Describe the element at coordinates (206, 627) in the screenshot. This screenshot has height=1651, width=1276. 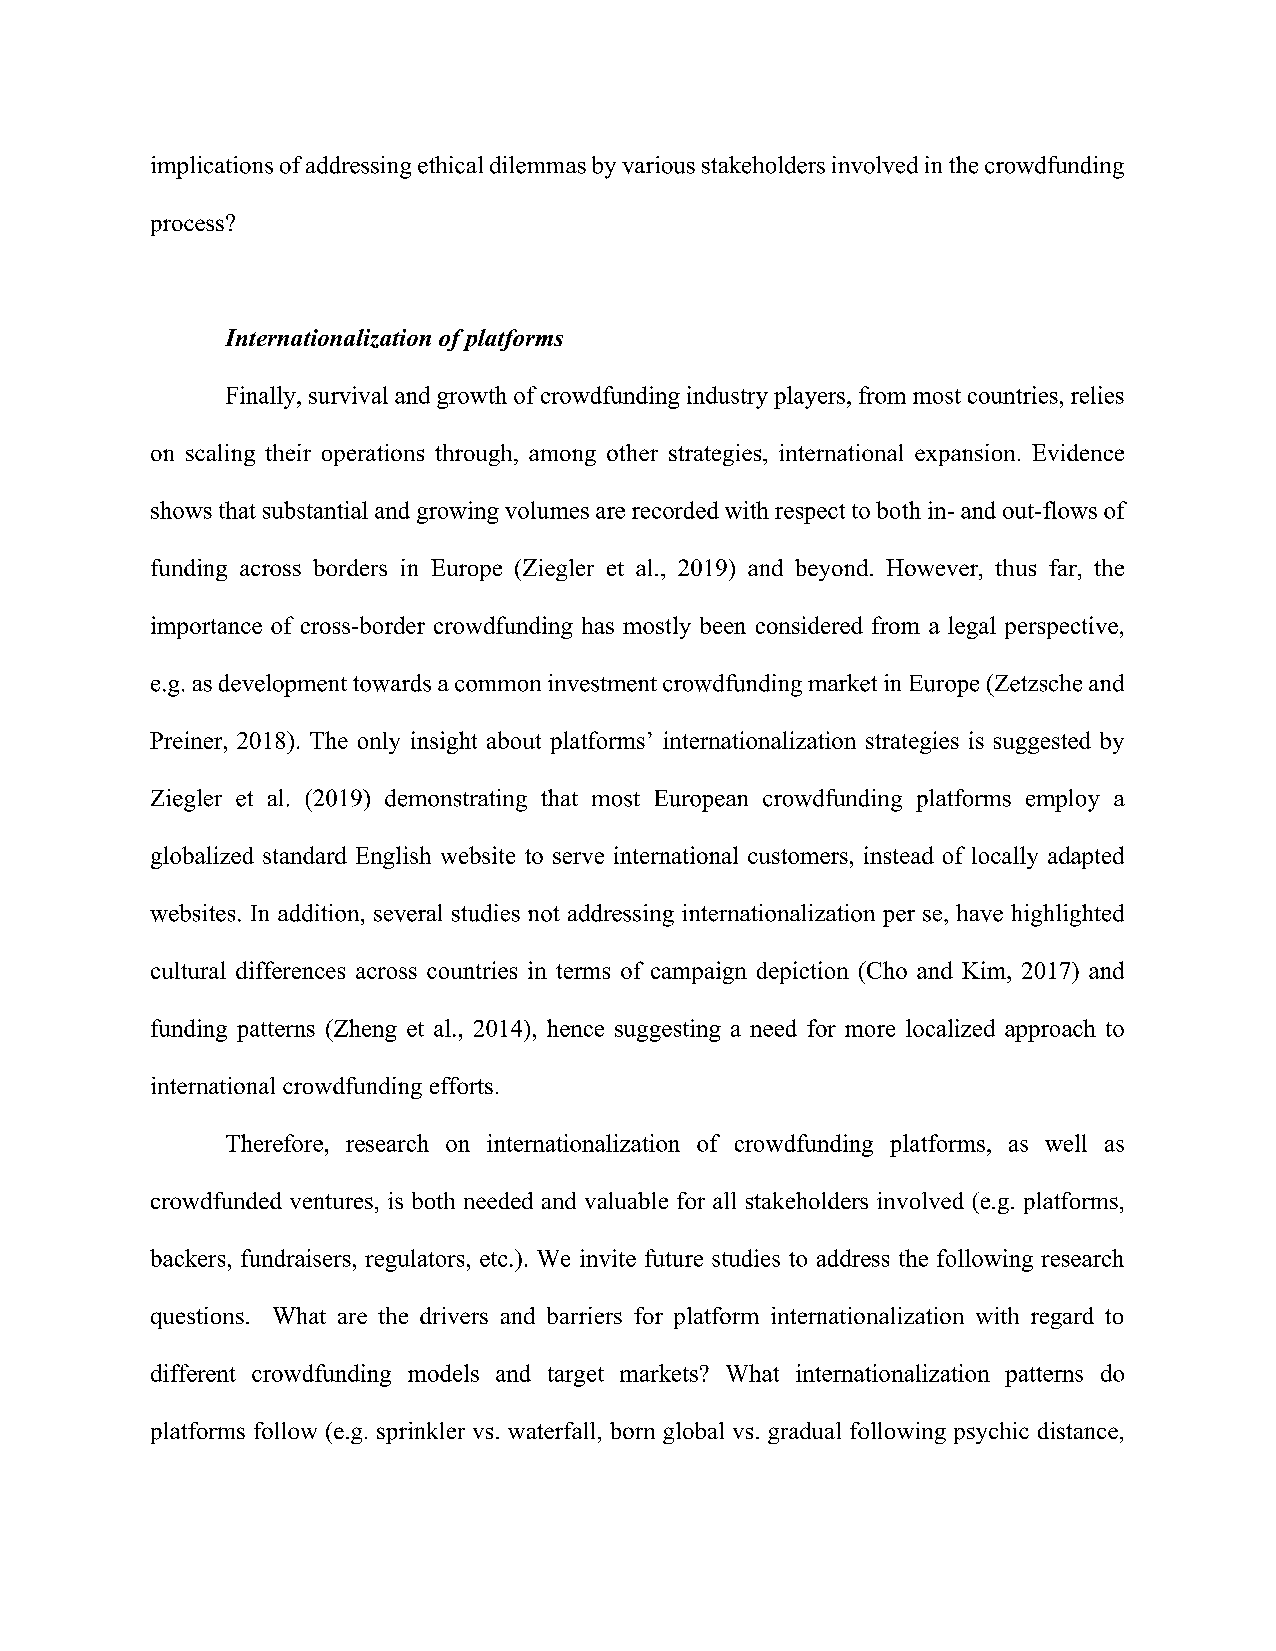
I see `importance` at that location.
